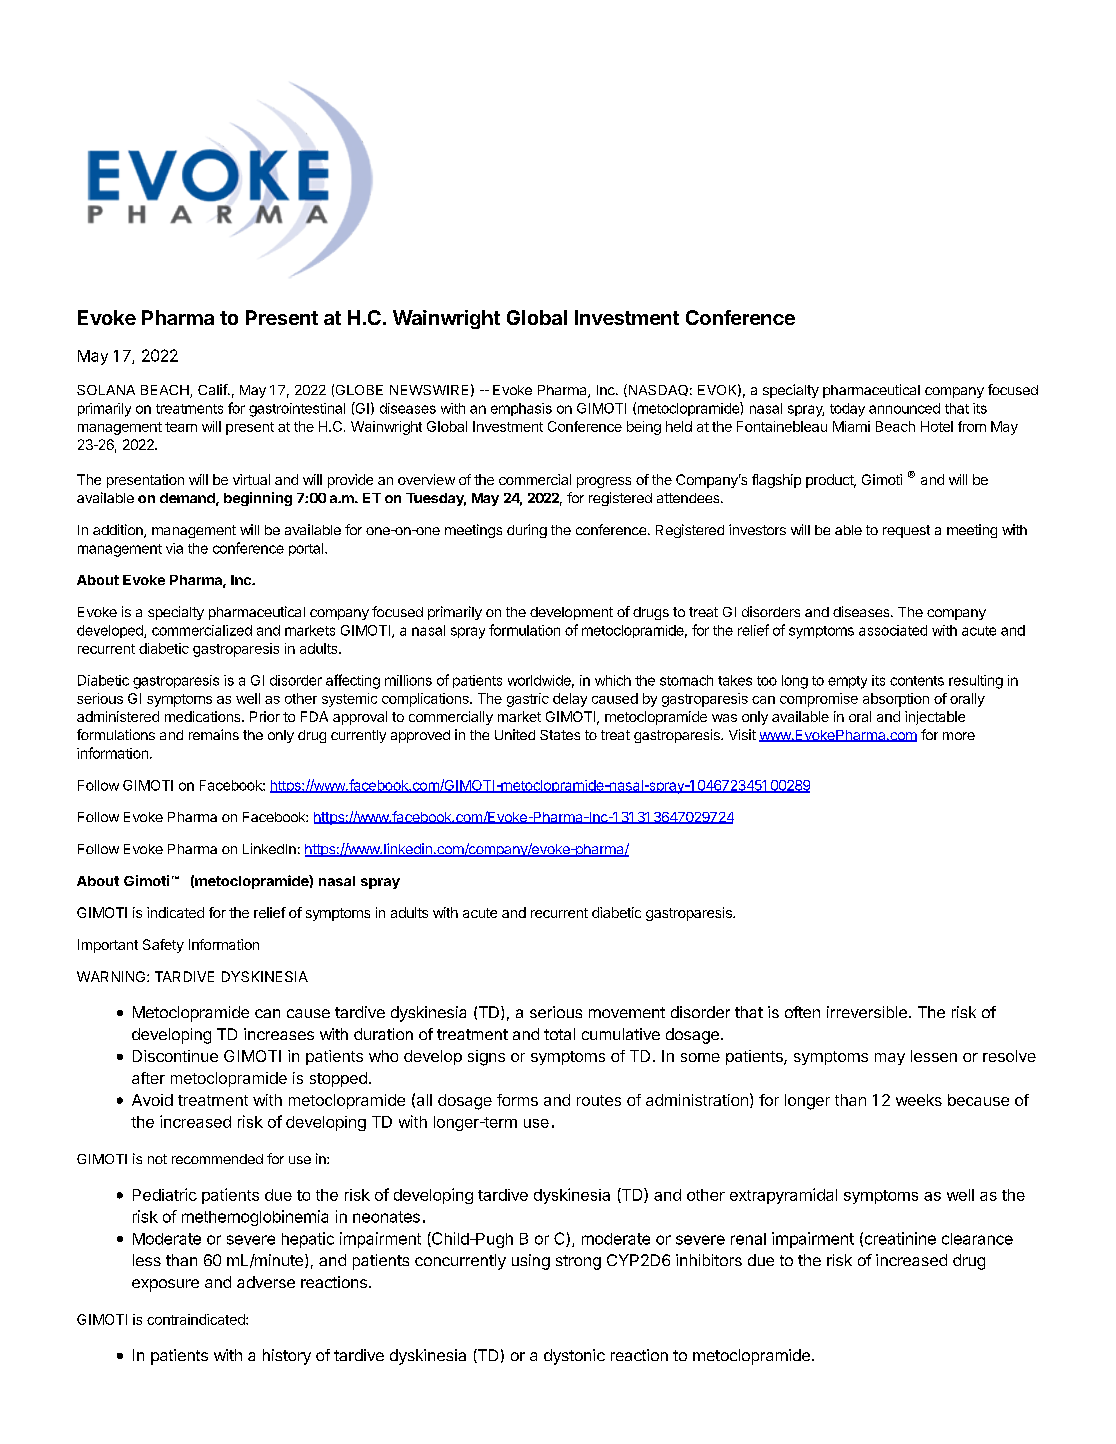 This screenshot has height=1444, width=1116. I want to click on announced, so click(904, 408).
